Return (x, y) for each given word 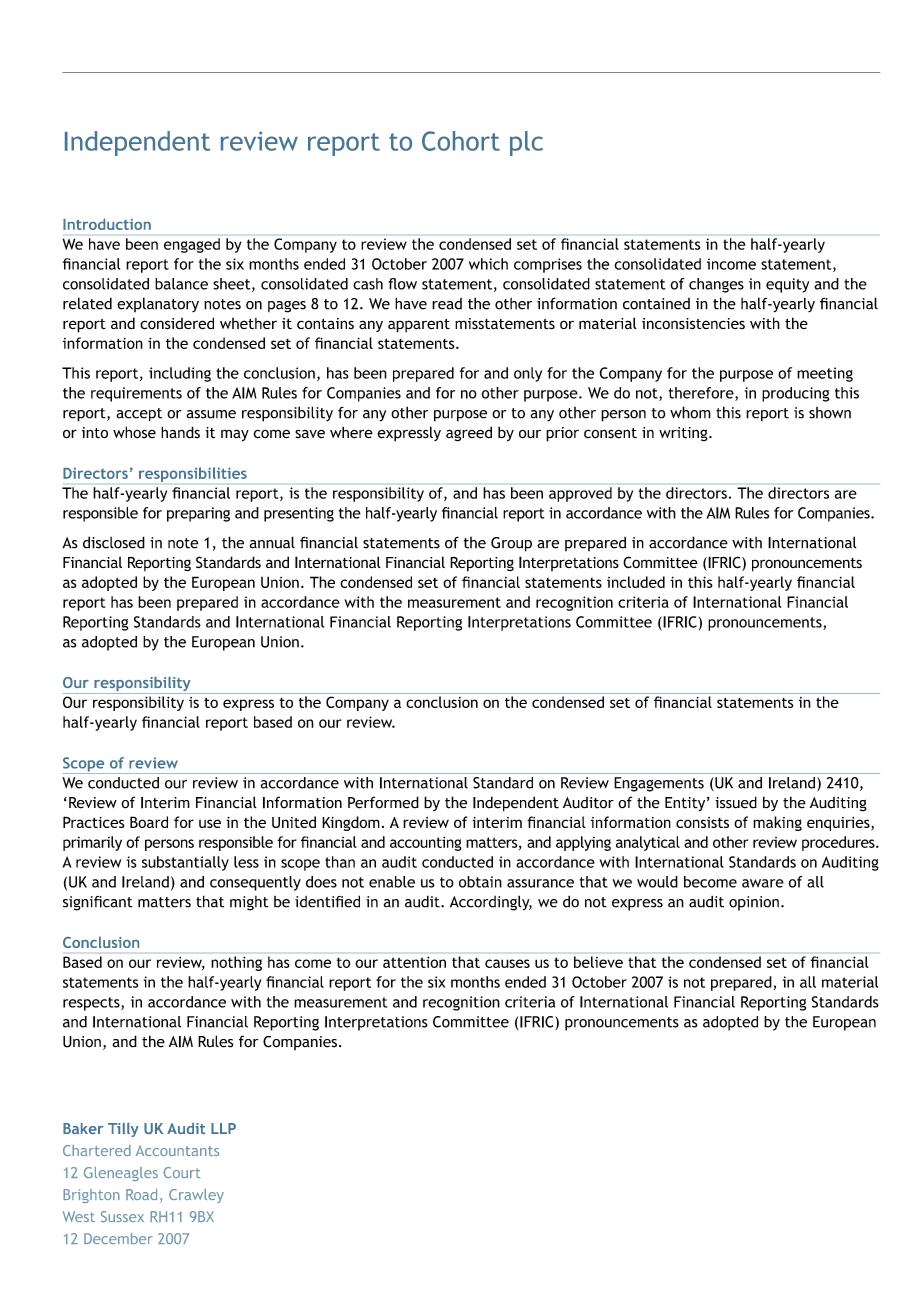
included (636, 582)
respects (92, 1004)
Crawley (196, 1196)
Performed (383, 802)
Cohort (461, 141)
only (528, 374)
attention (414, 962)
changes (716, 285)
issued (736, 802)
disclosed (114, 542)
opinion (754, 903)
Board (149, 822)
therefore (702, 394)
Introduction (107, 224)
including (180, 374)
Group (511, 544)
